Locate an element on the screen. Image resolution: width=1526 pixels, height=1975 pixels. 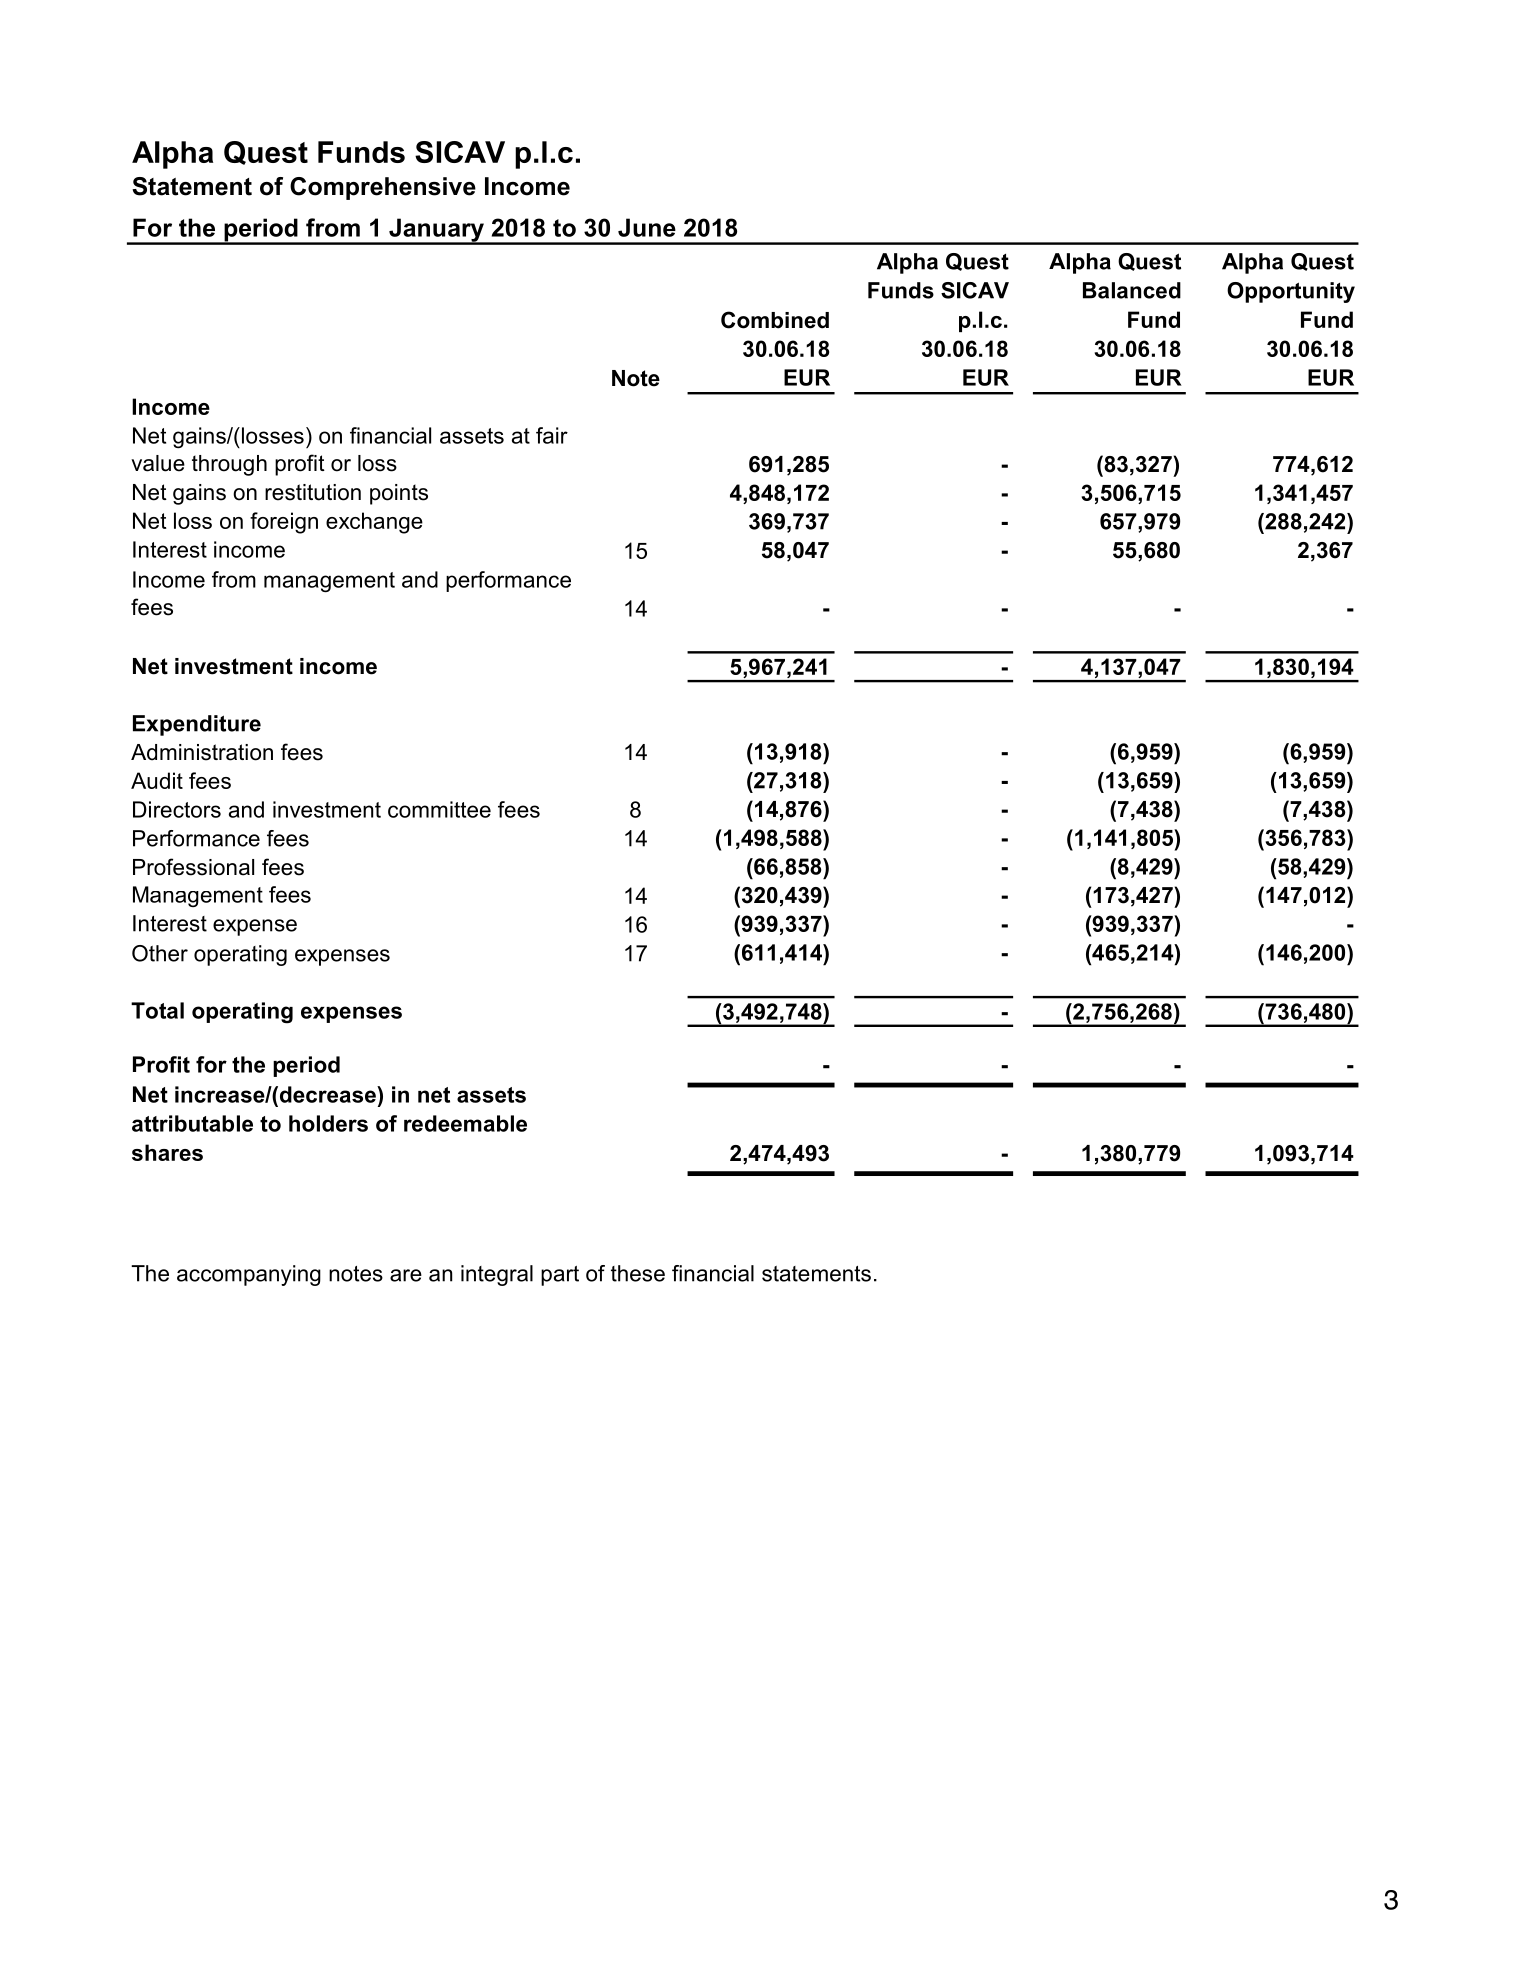
Comprehensive is located at coordinates (383, 188).
